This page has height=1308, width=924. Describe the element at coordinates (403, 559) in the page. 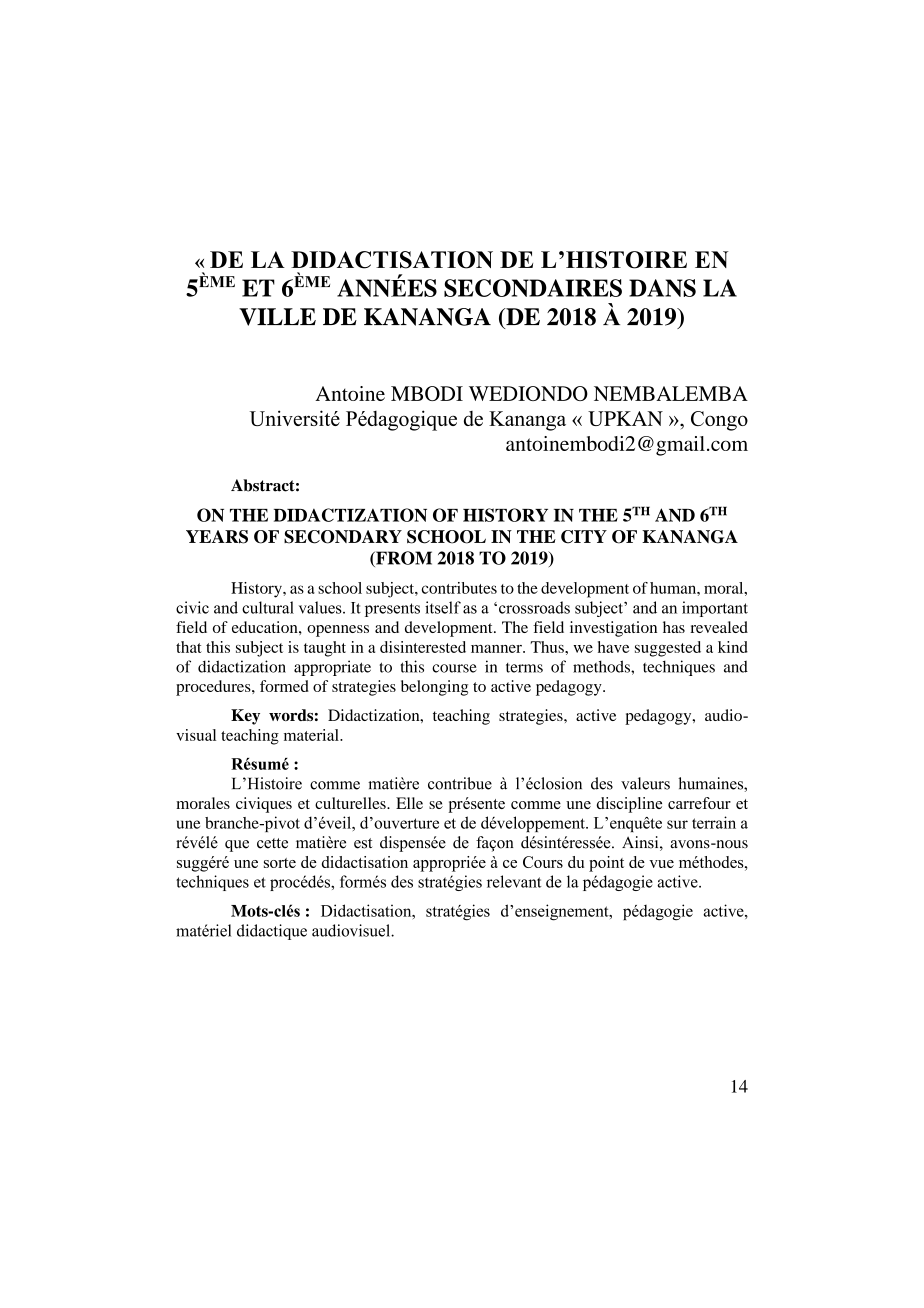

I see `FROM` at that location.
